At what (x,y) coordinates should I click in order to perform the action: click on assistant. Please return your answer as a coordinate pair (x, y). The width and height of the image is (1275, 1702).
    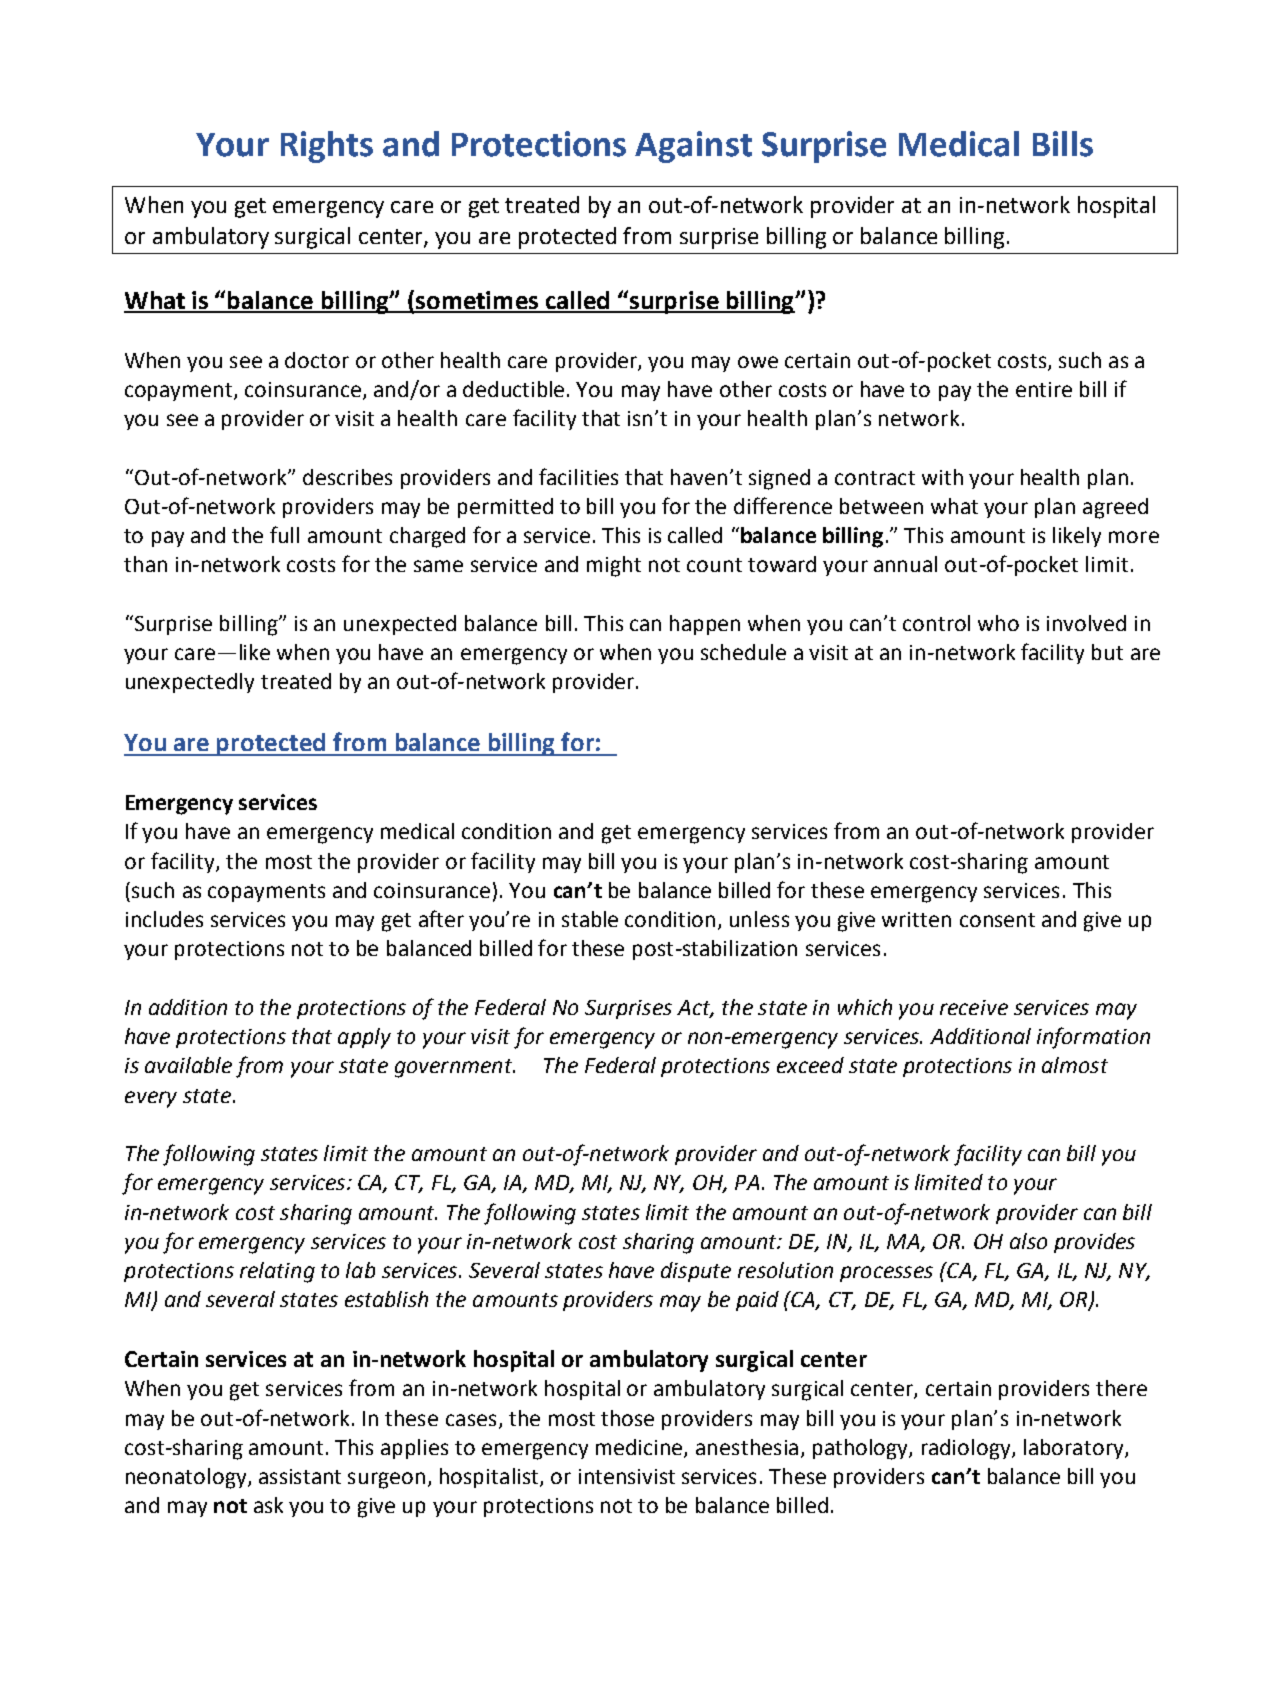
    Looking at the image, I should click on (300, 1476).
